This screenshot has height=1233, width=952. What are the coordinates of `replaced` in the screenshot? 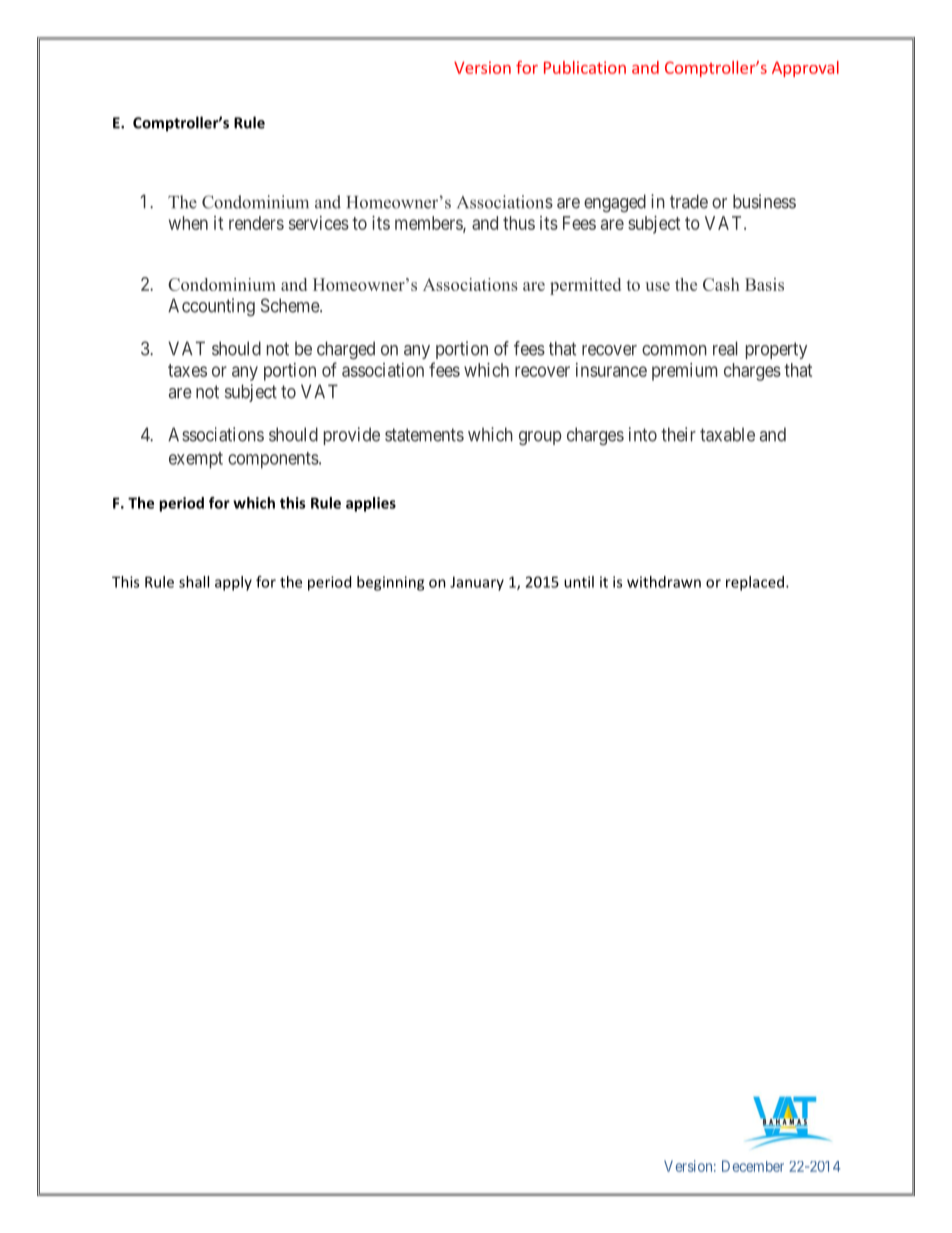 It's located at (755, 583).
